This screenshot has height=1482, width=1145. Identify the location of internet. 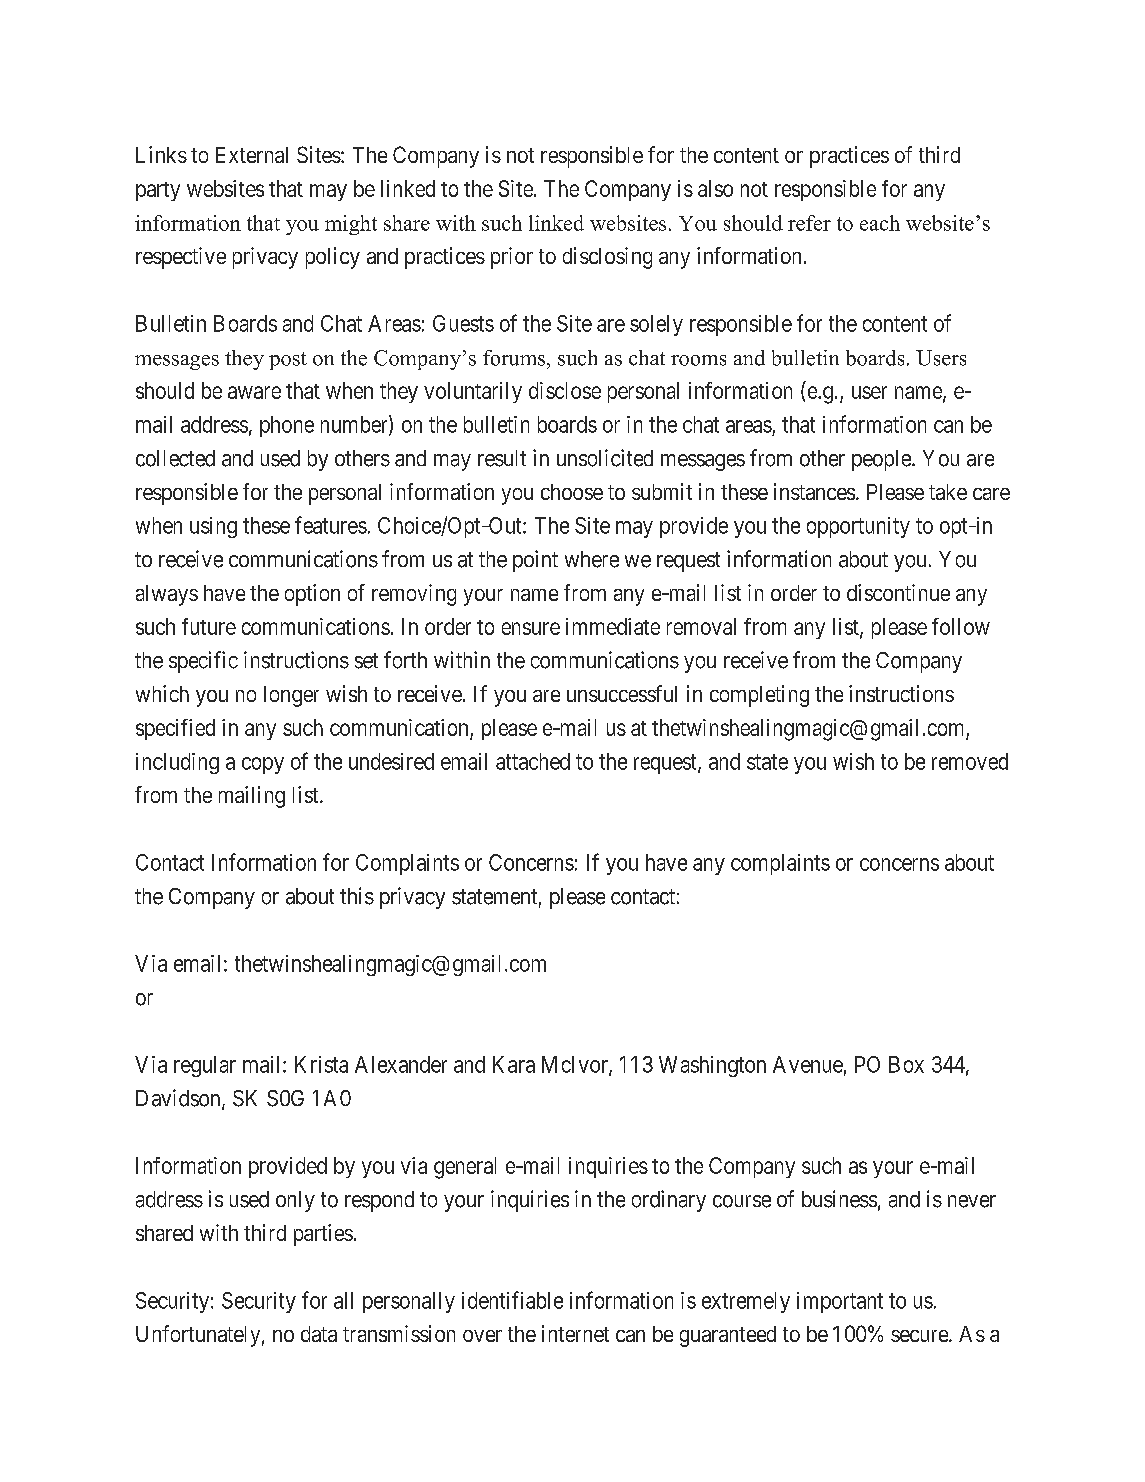
(575, 1333).
